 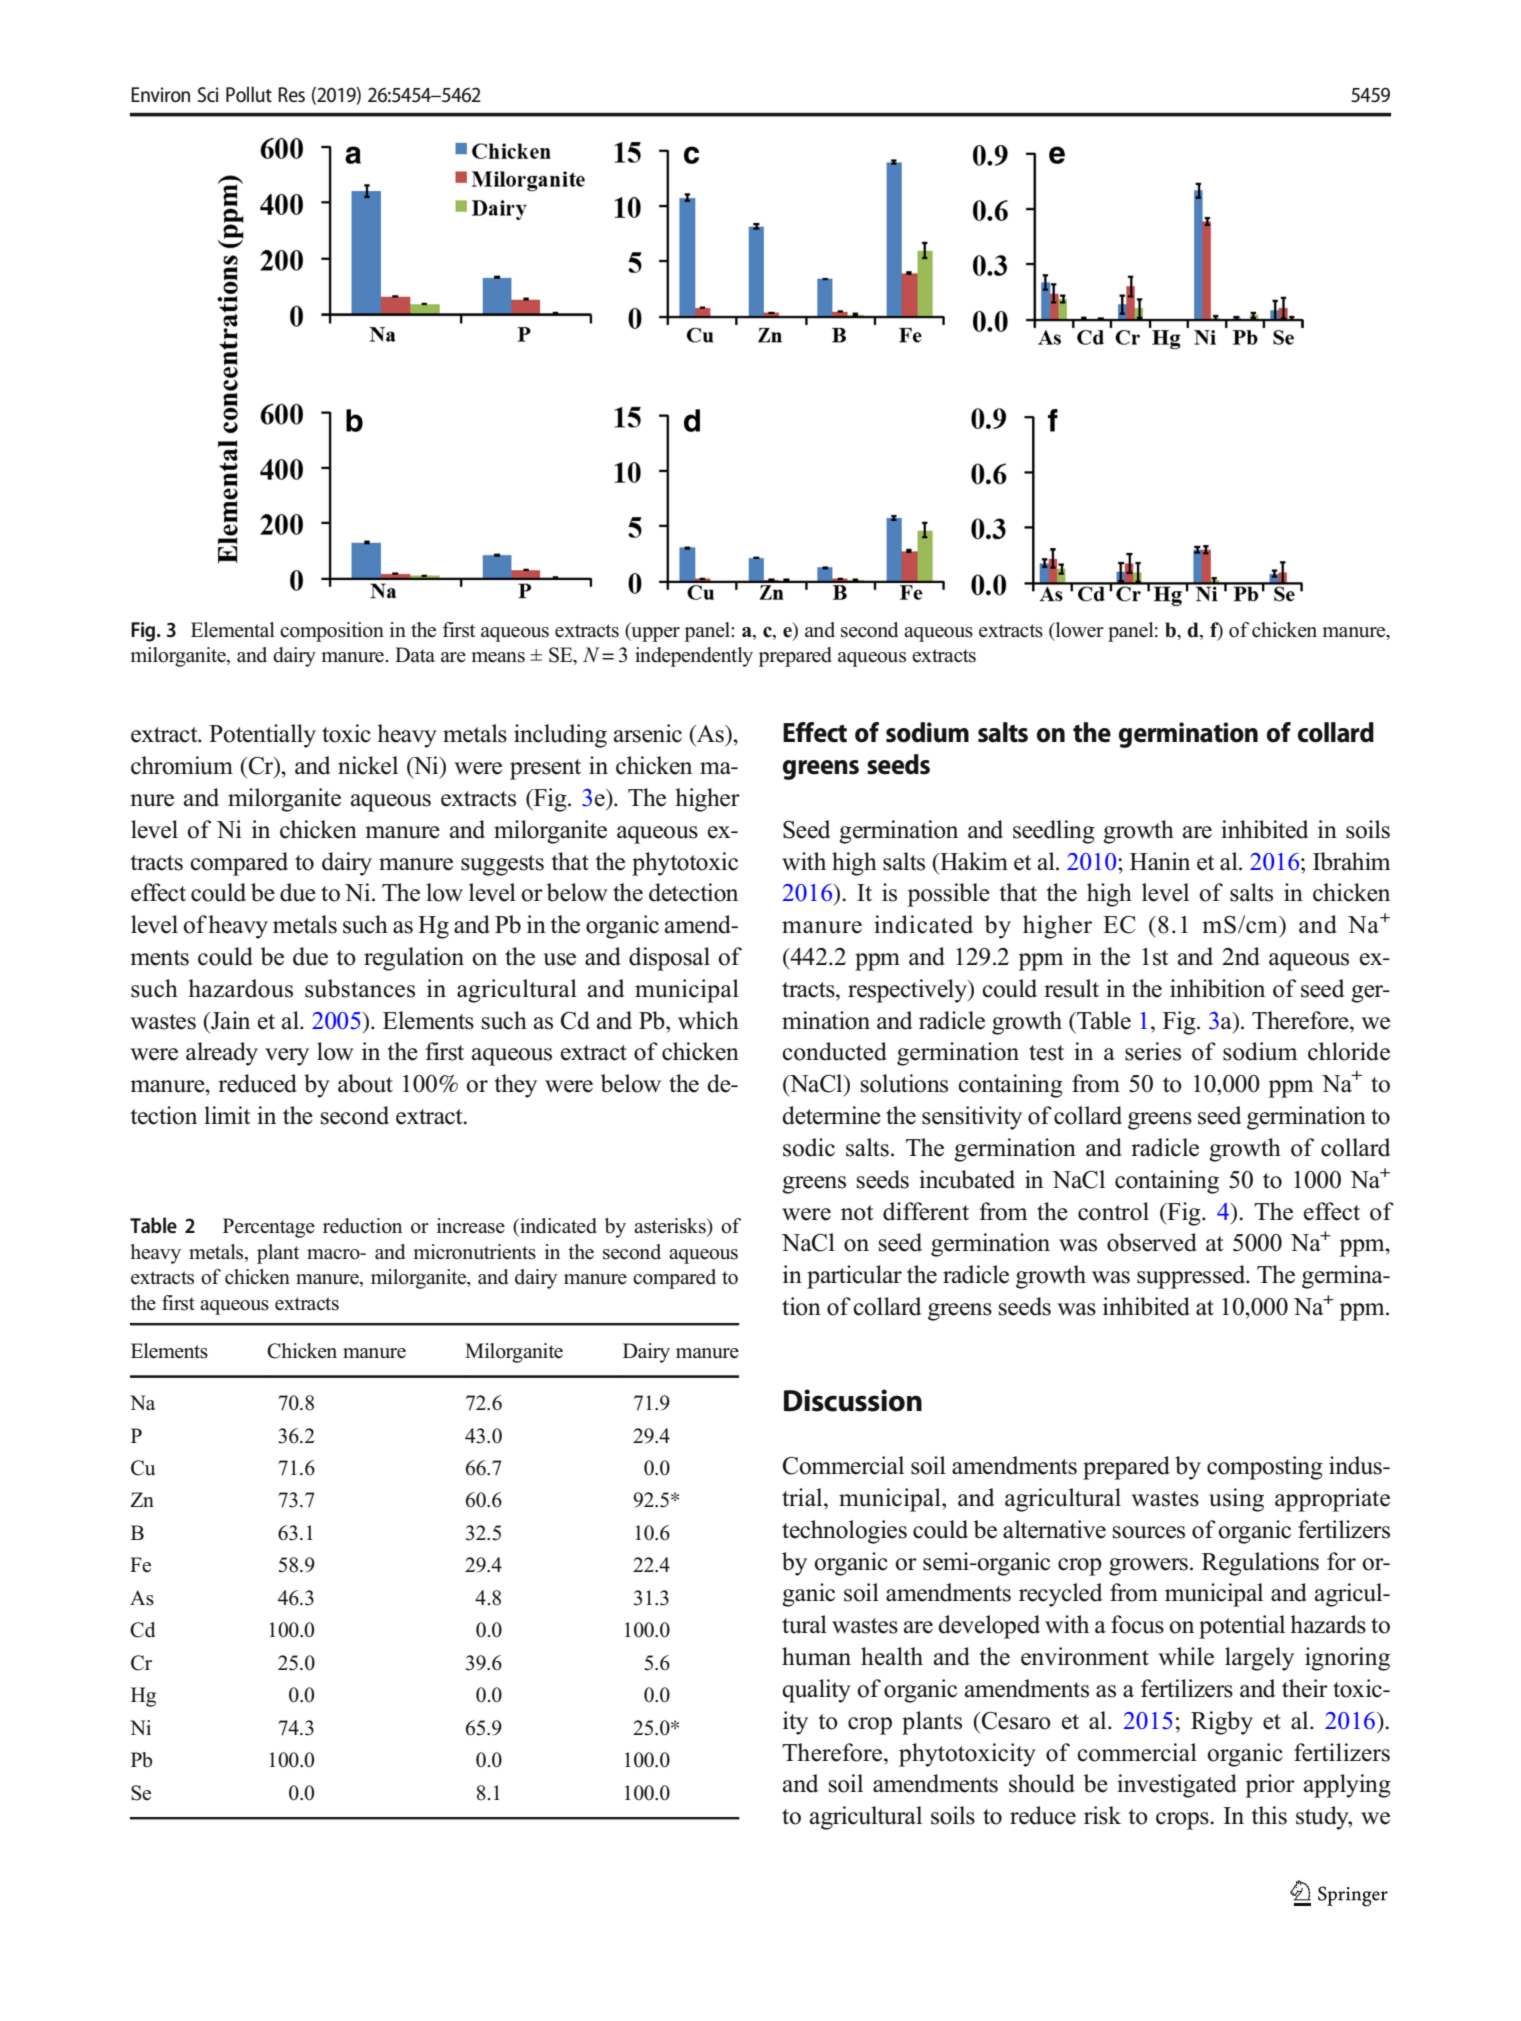 What do you see at coordinates (208, 95) in the image?
I see `Sci` at bounding box center [208, 95].
